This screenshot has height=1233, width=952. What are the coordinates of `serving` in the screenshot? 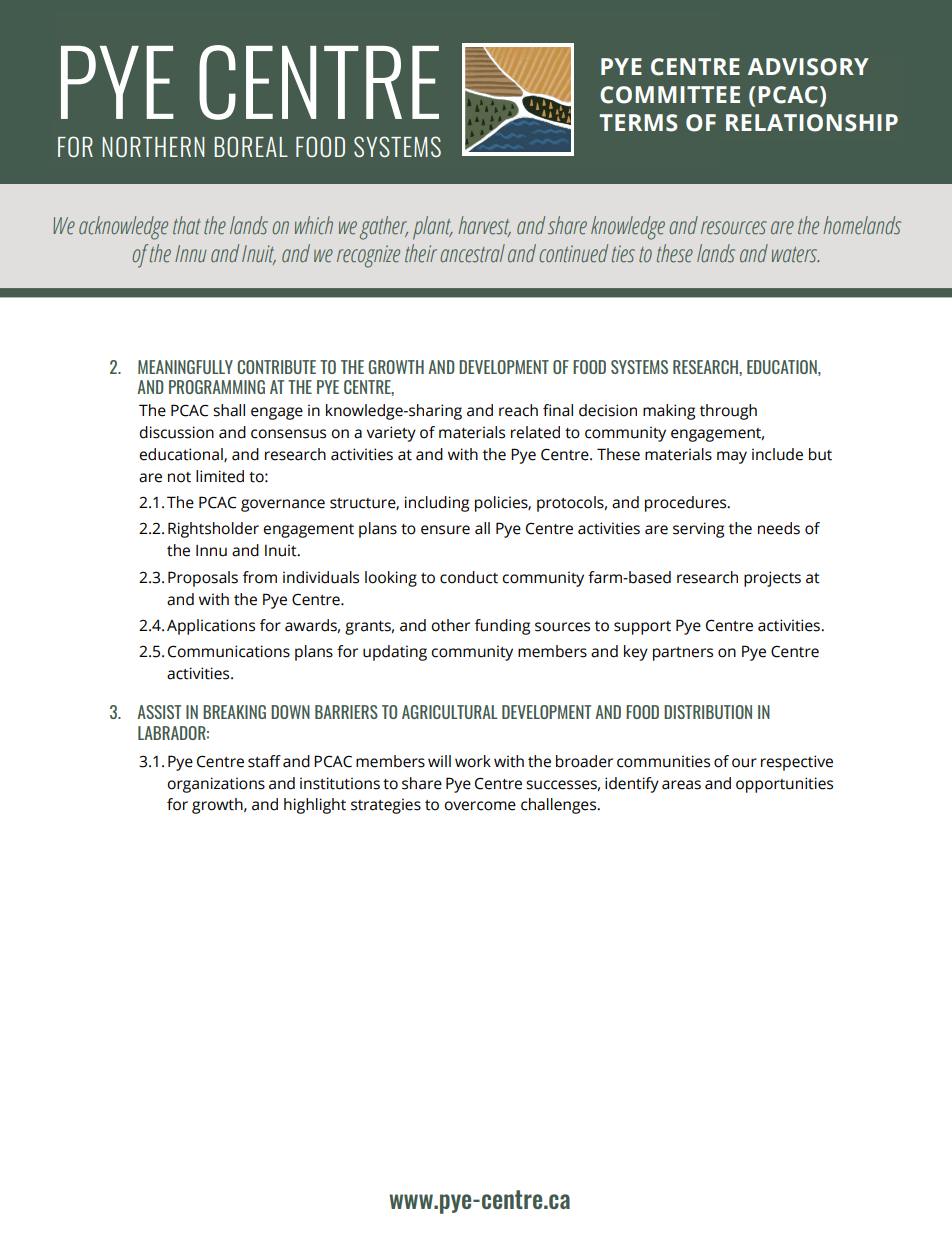 It's located at (698, 530).
